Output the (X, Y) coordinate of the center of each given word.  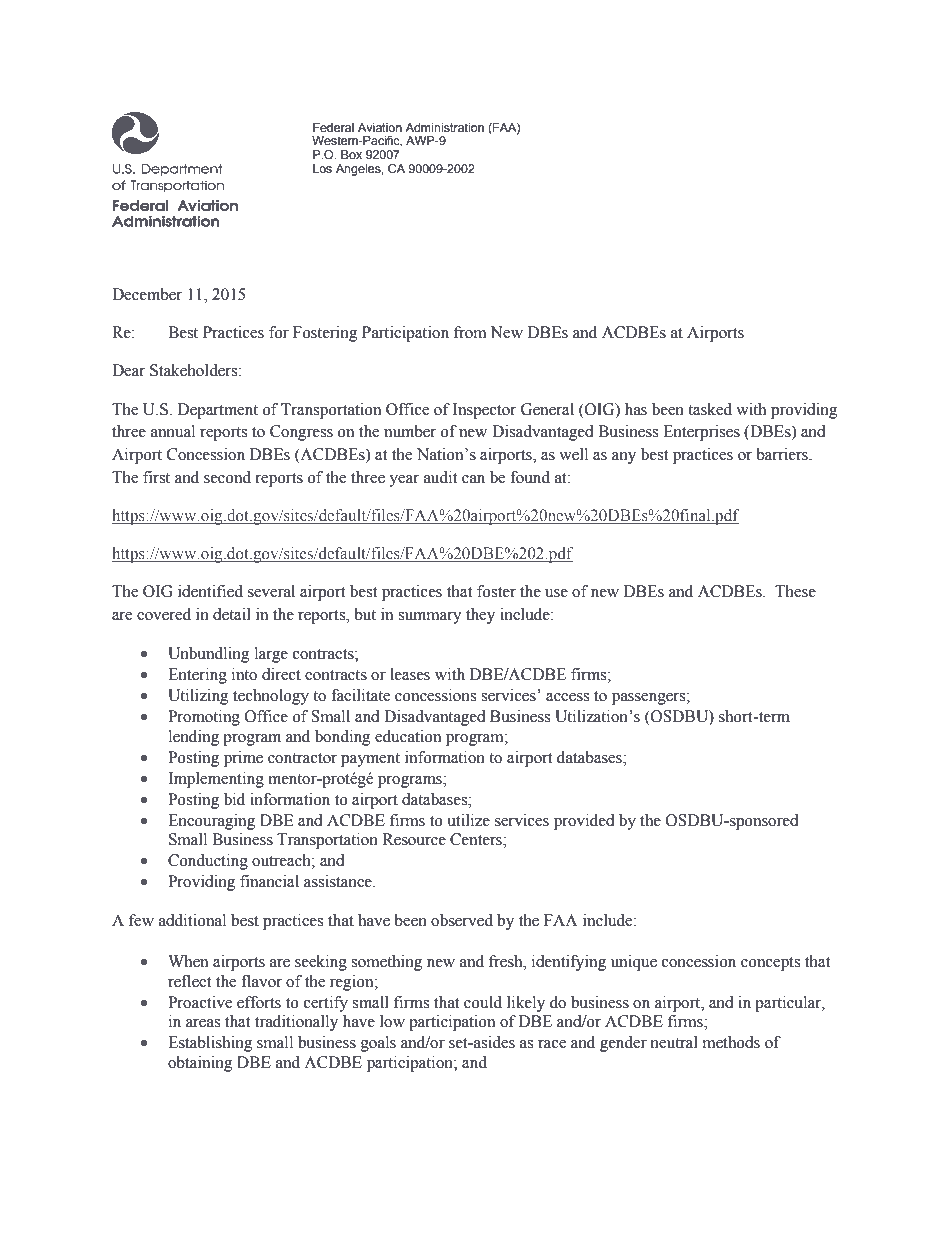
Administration (444, 127)
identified (210, 591)
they (480, 616)
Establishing (210, 1044)
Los (322, 168)
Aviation (380, 127)
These (795, 591)
